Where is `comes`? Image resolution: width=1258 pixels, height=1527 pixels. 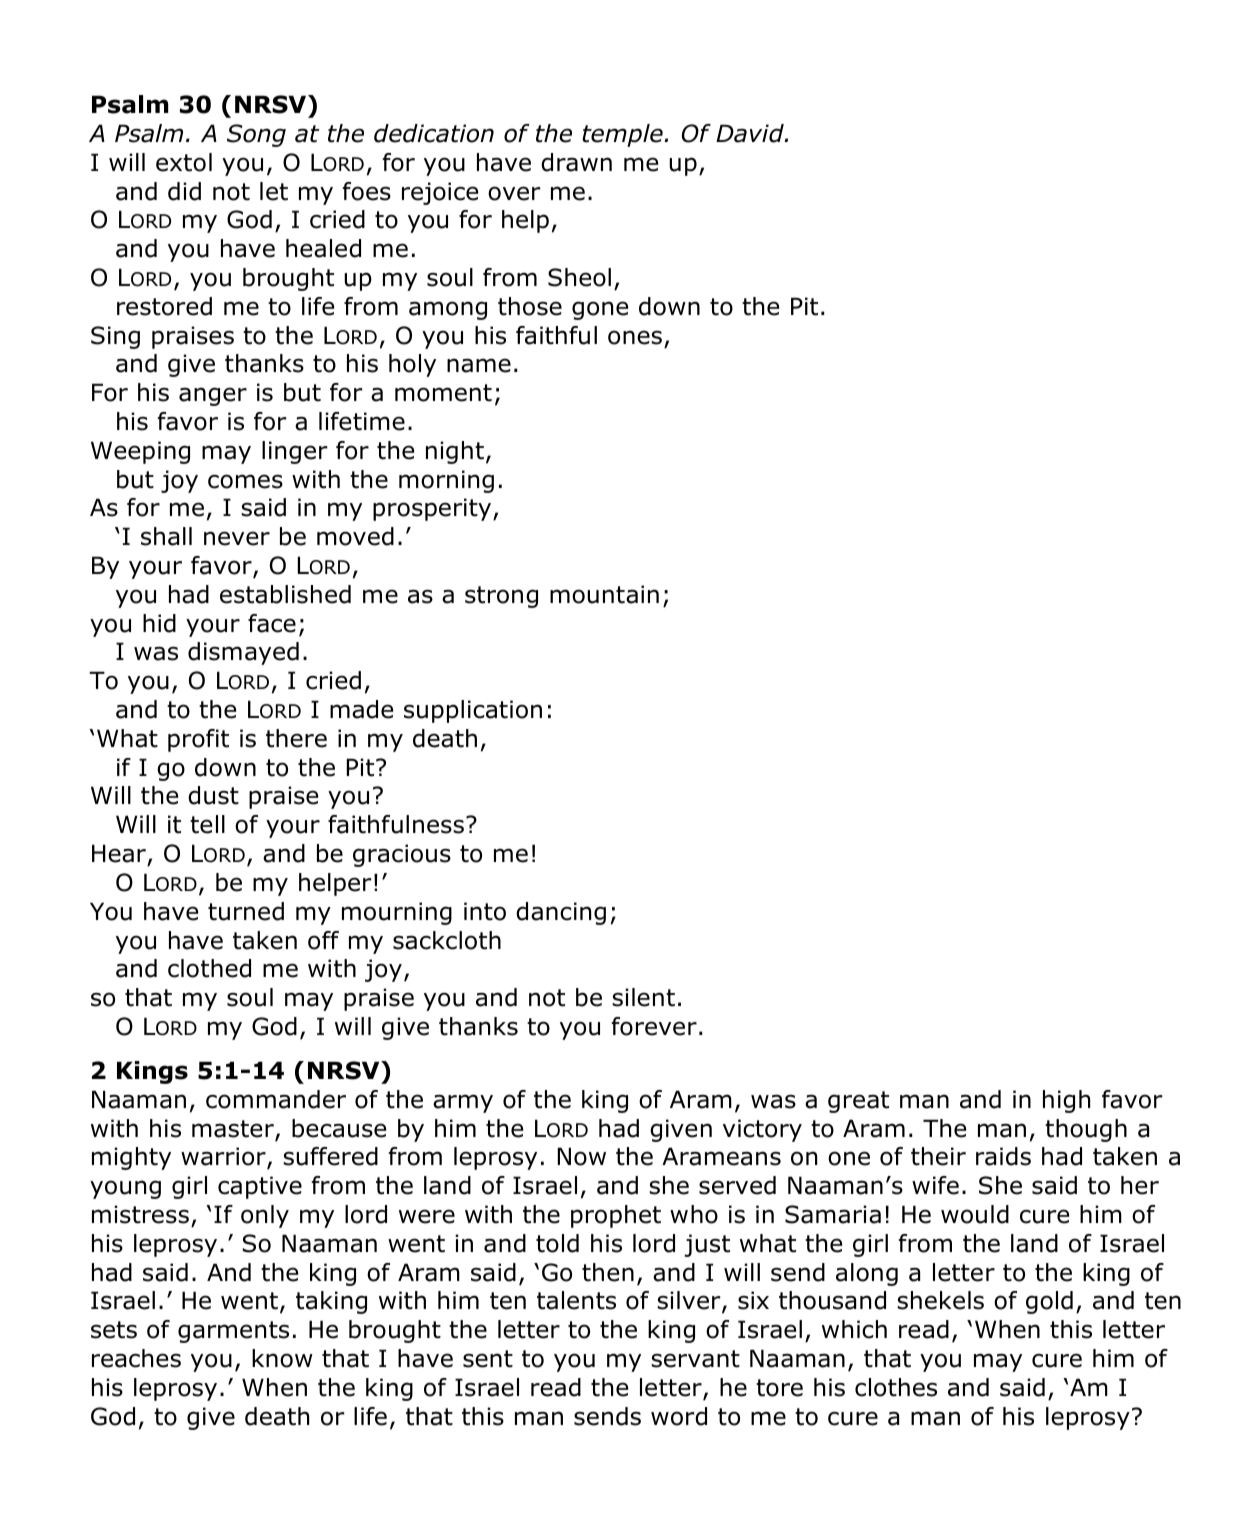
comes is located at coordinates (245, 481).
